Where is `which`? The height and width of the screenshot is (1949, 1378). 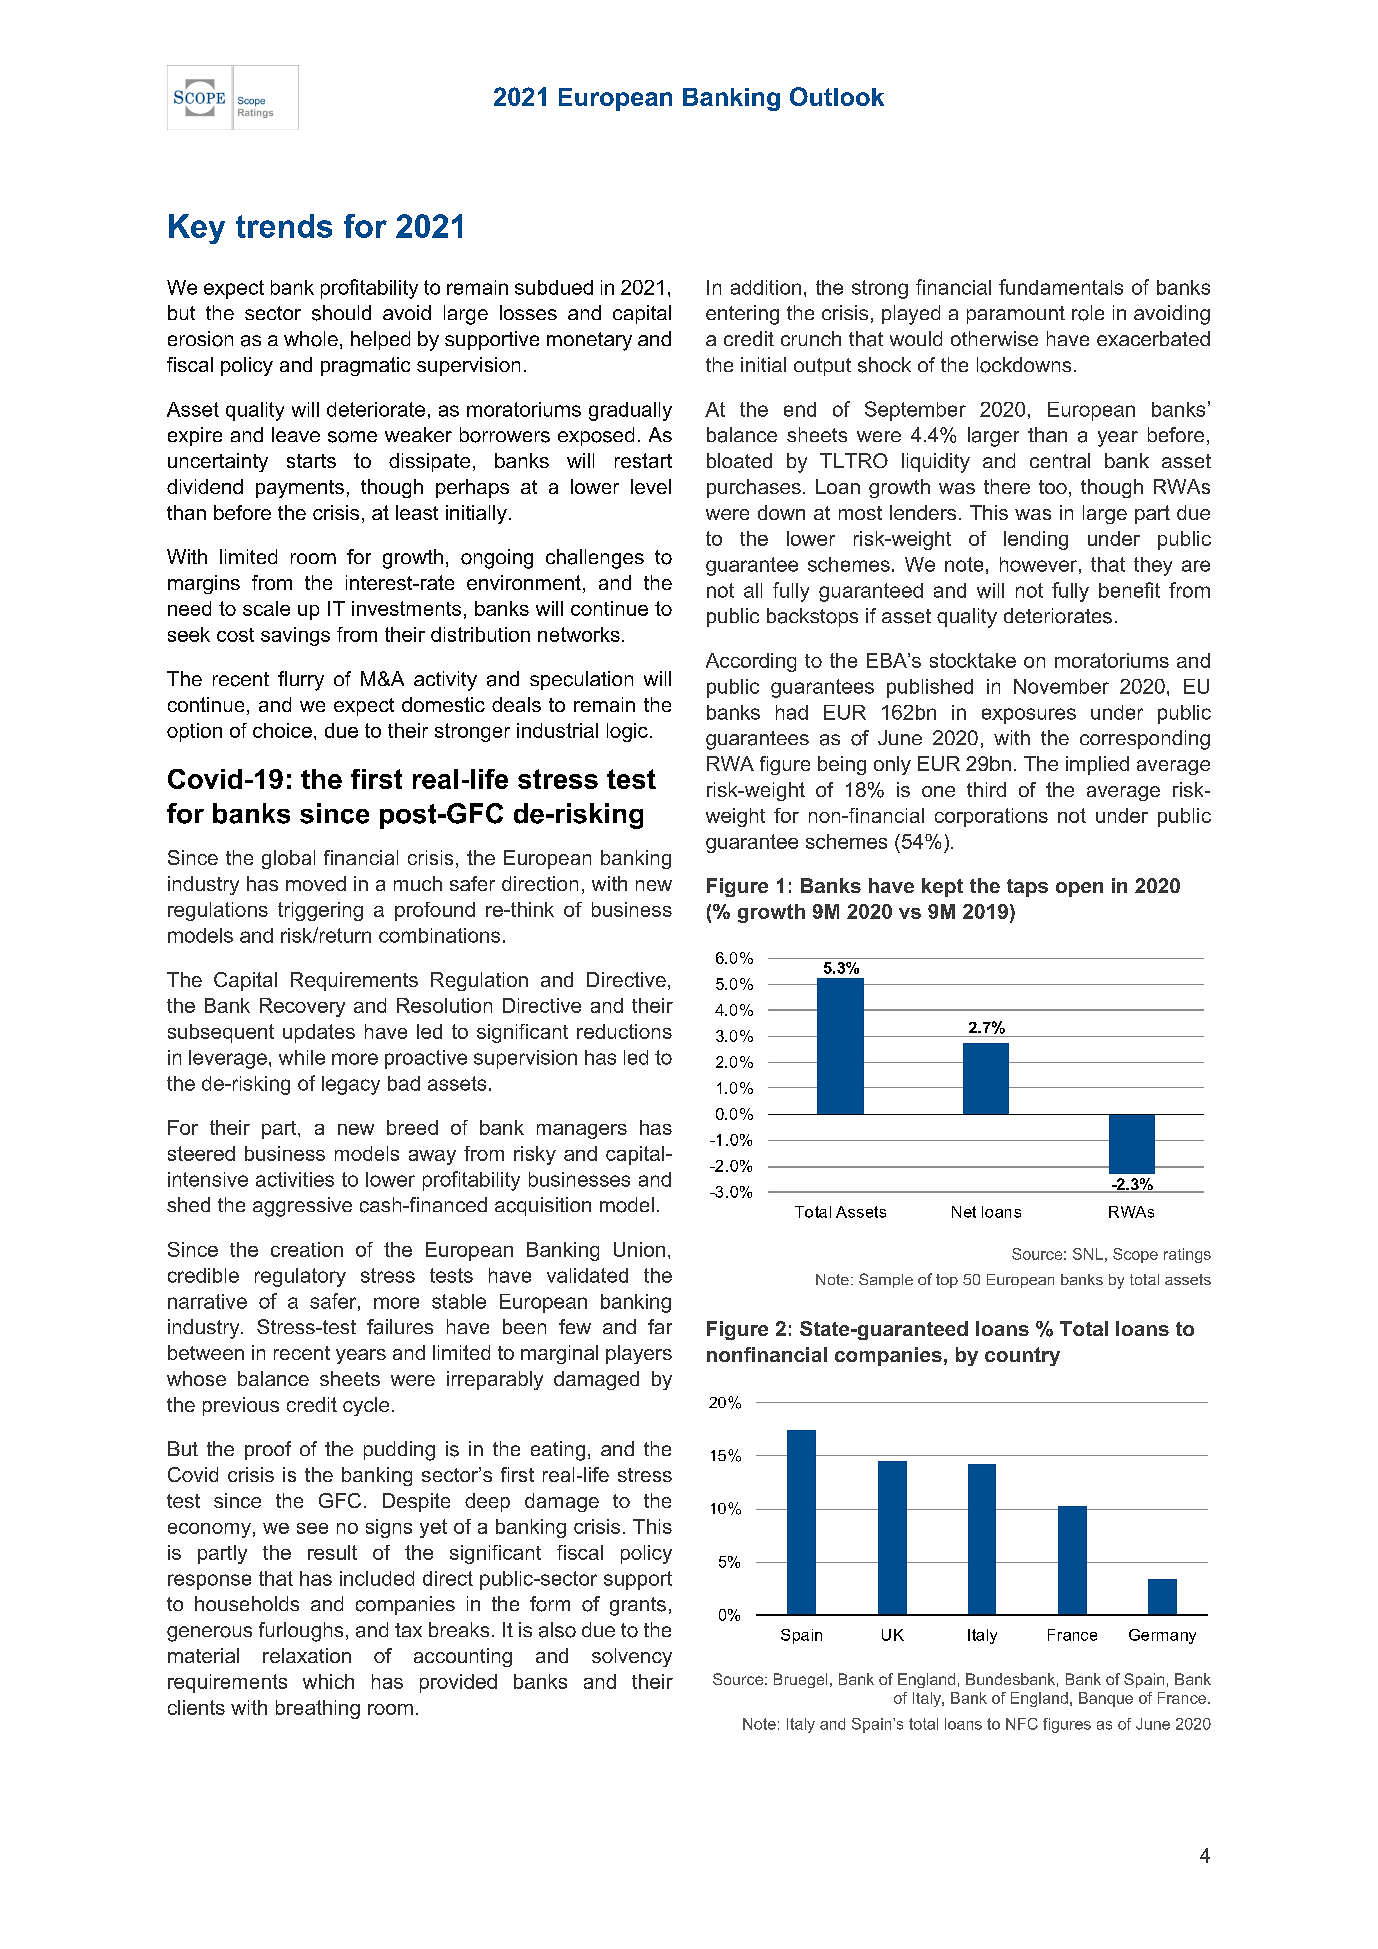
which is located at coordinates (328, 1681).
